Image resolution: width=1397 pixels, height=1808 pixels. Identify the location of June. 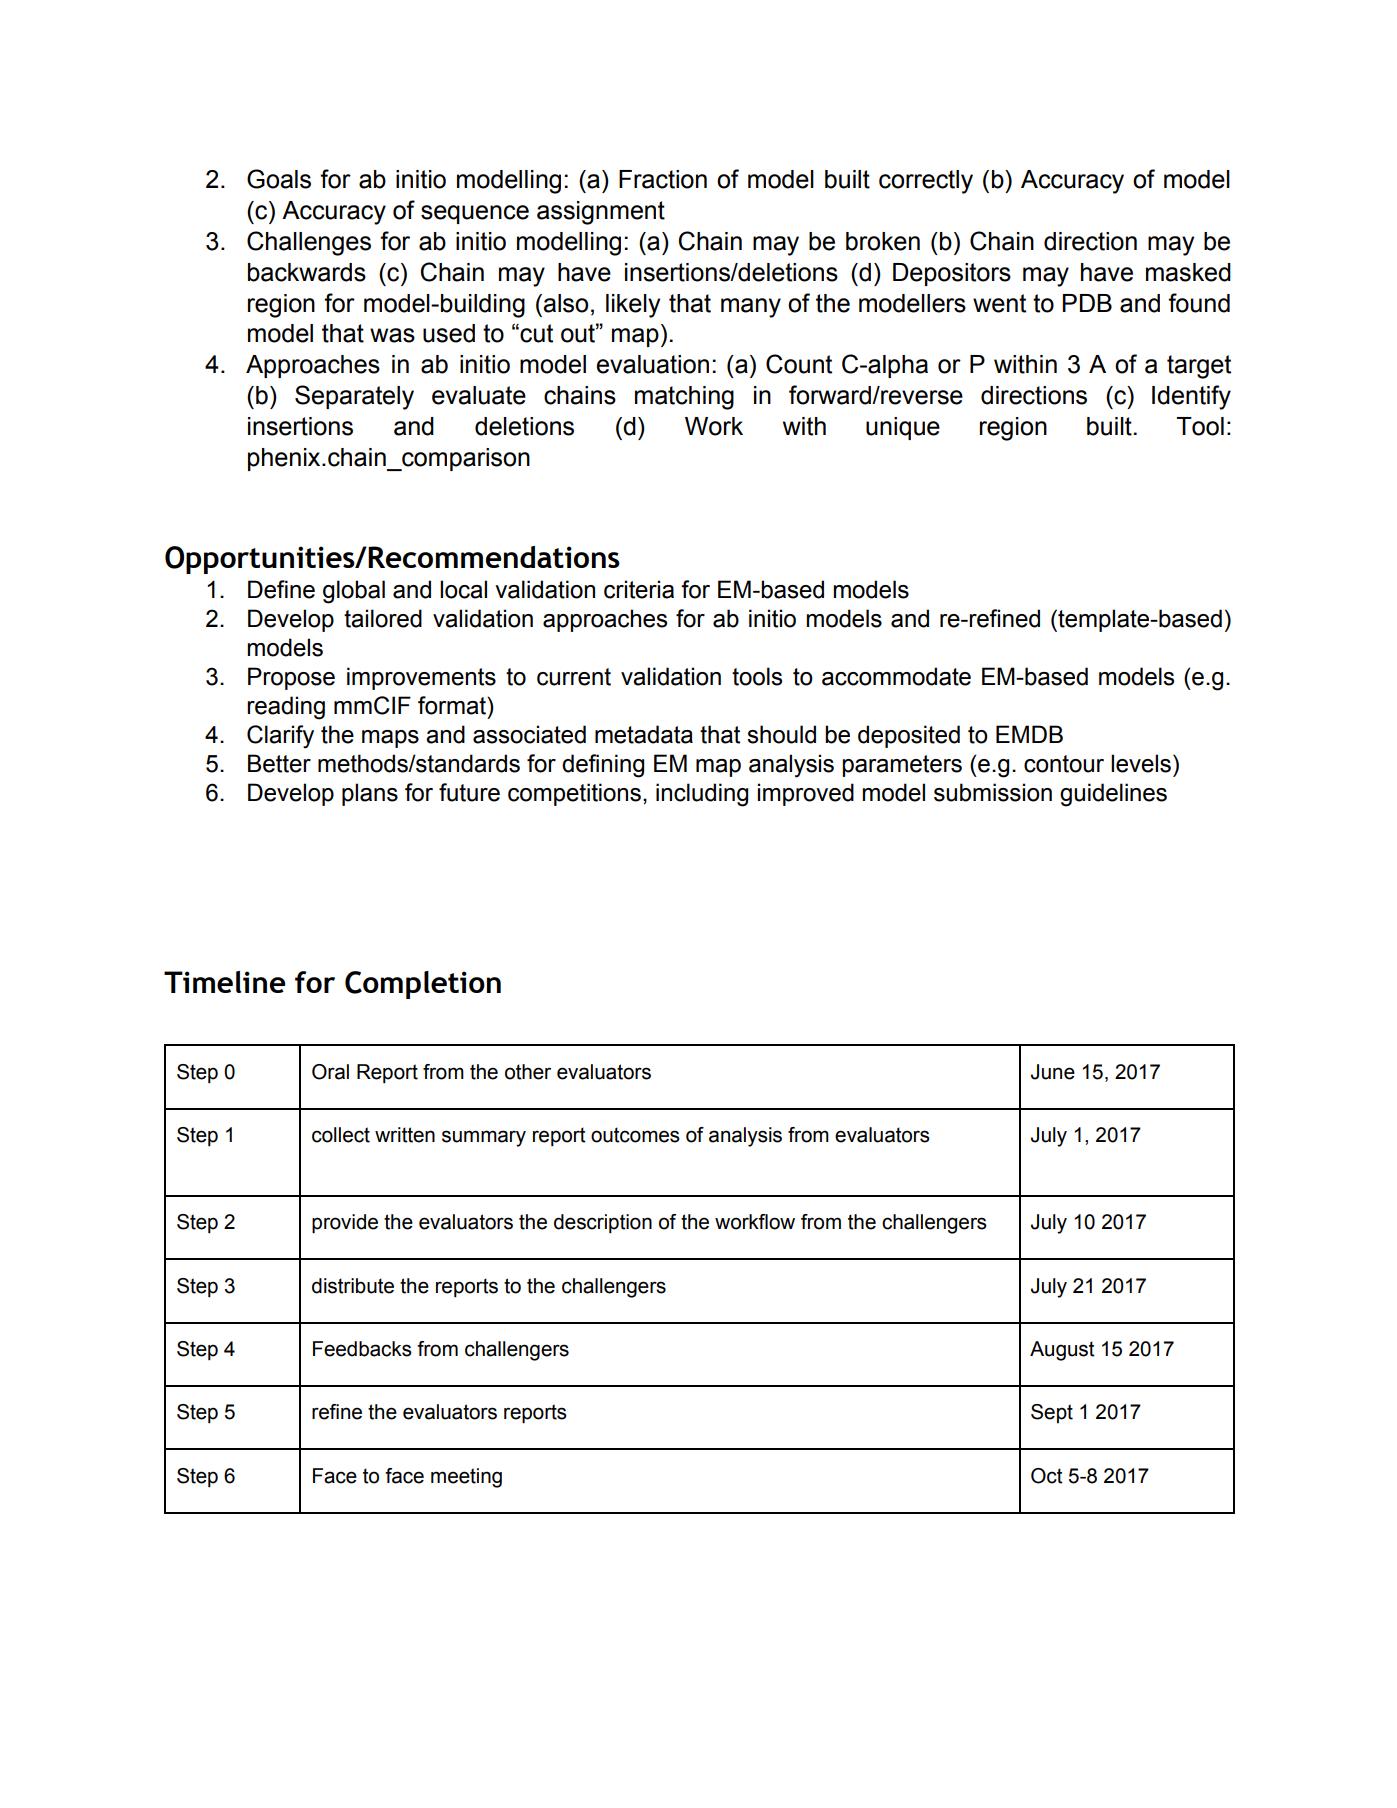
(1053, 1072).
